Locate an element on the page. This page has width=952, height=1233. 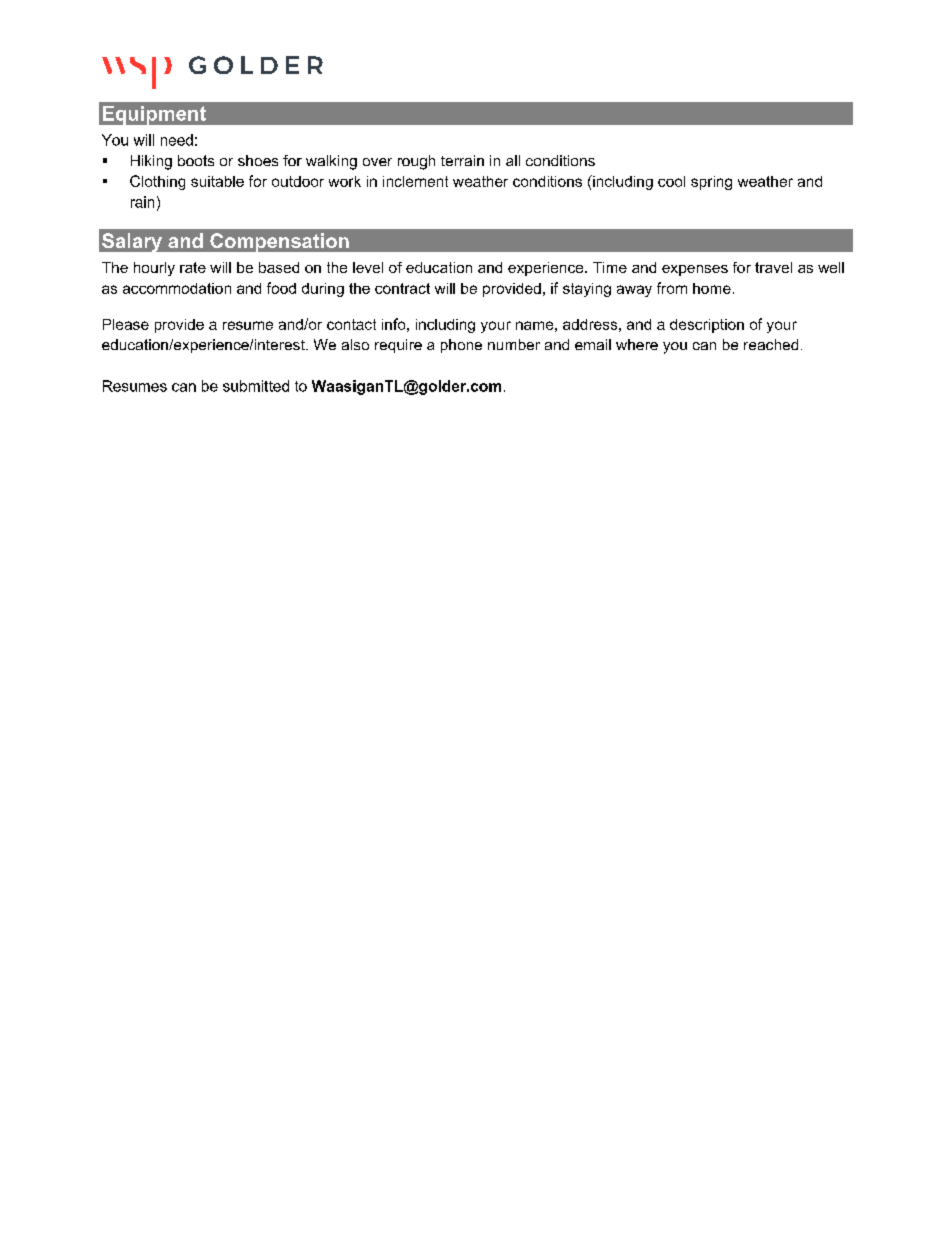
home is located at coordinates (712, 288).
